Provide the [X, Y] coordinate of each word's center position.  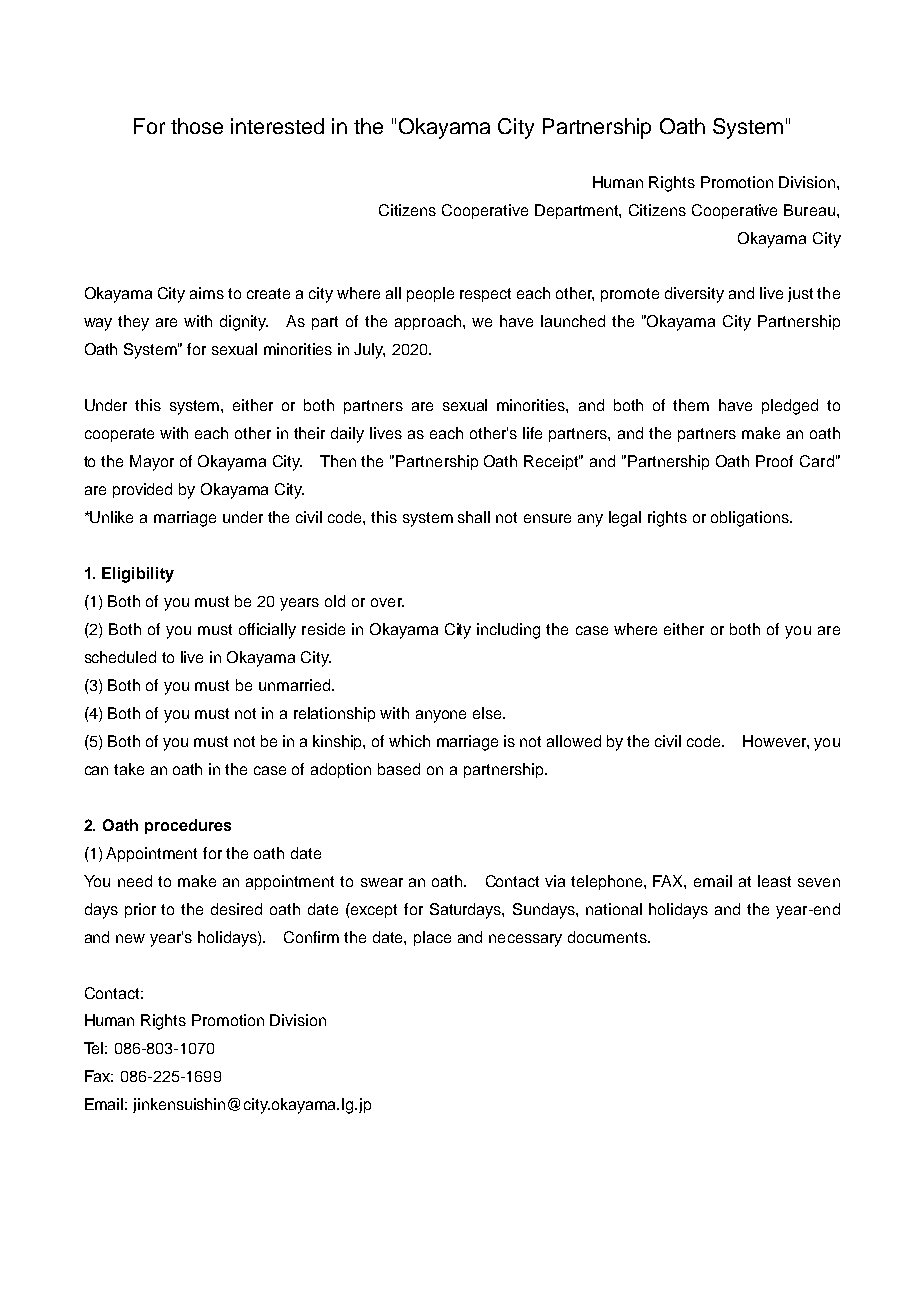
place [432, 938]
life [532, 433]
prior [140, 910]
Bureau [809, 210]
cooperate [119, 435]
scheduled [120, 657]
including [508, 631]
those [197, 126]
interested [277, 126]
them [691, 405]
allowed [574, 741]
